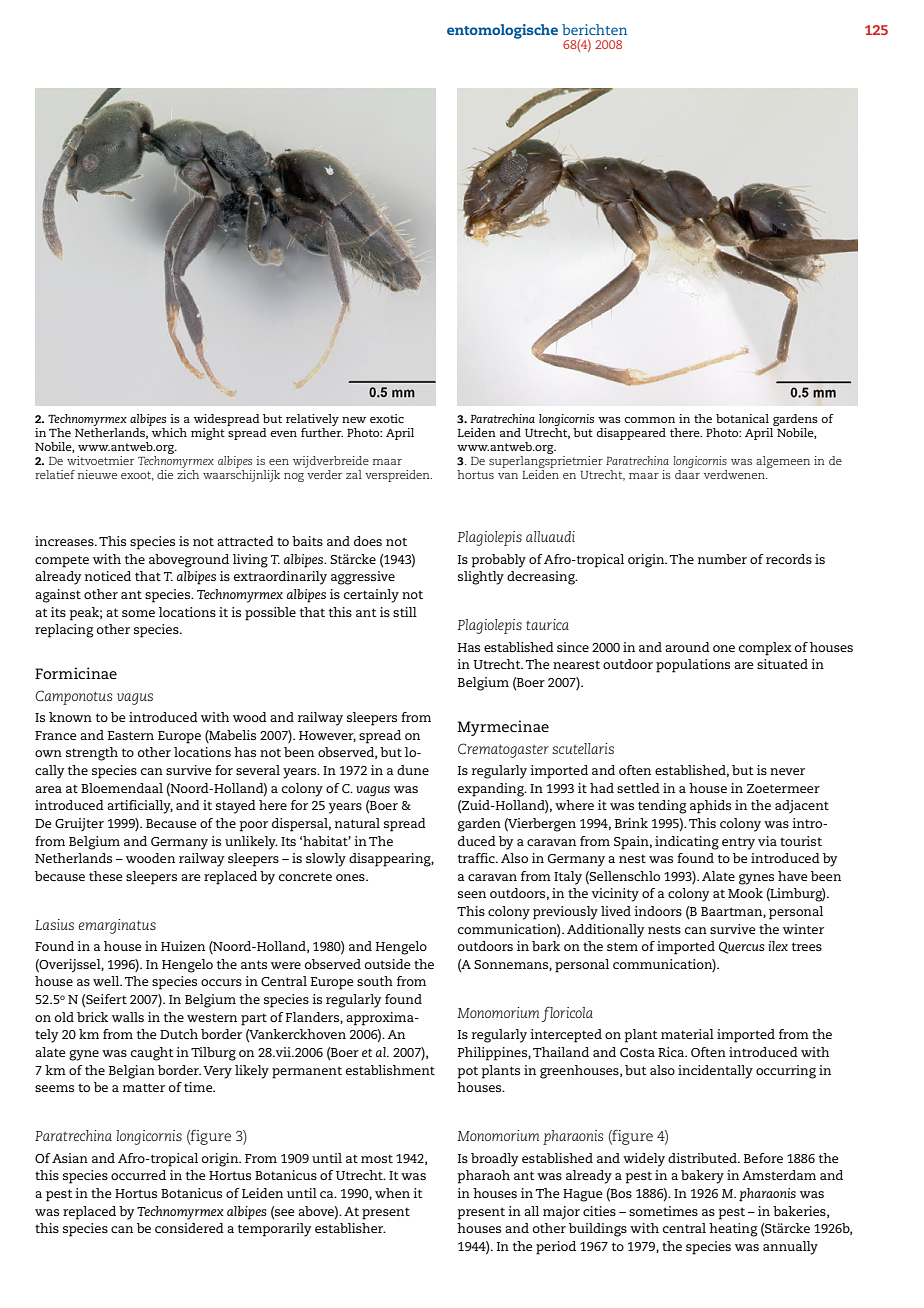  What do you see at coordinates (742, 948) in the page?
I see `Quercus` at bounding box center [742, 948].
